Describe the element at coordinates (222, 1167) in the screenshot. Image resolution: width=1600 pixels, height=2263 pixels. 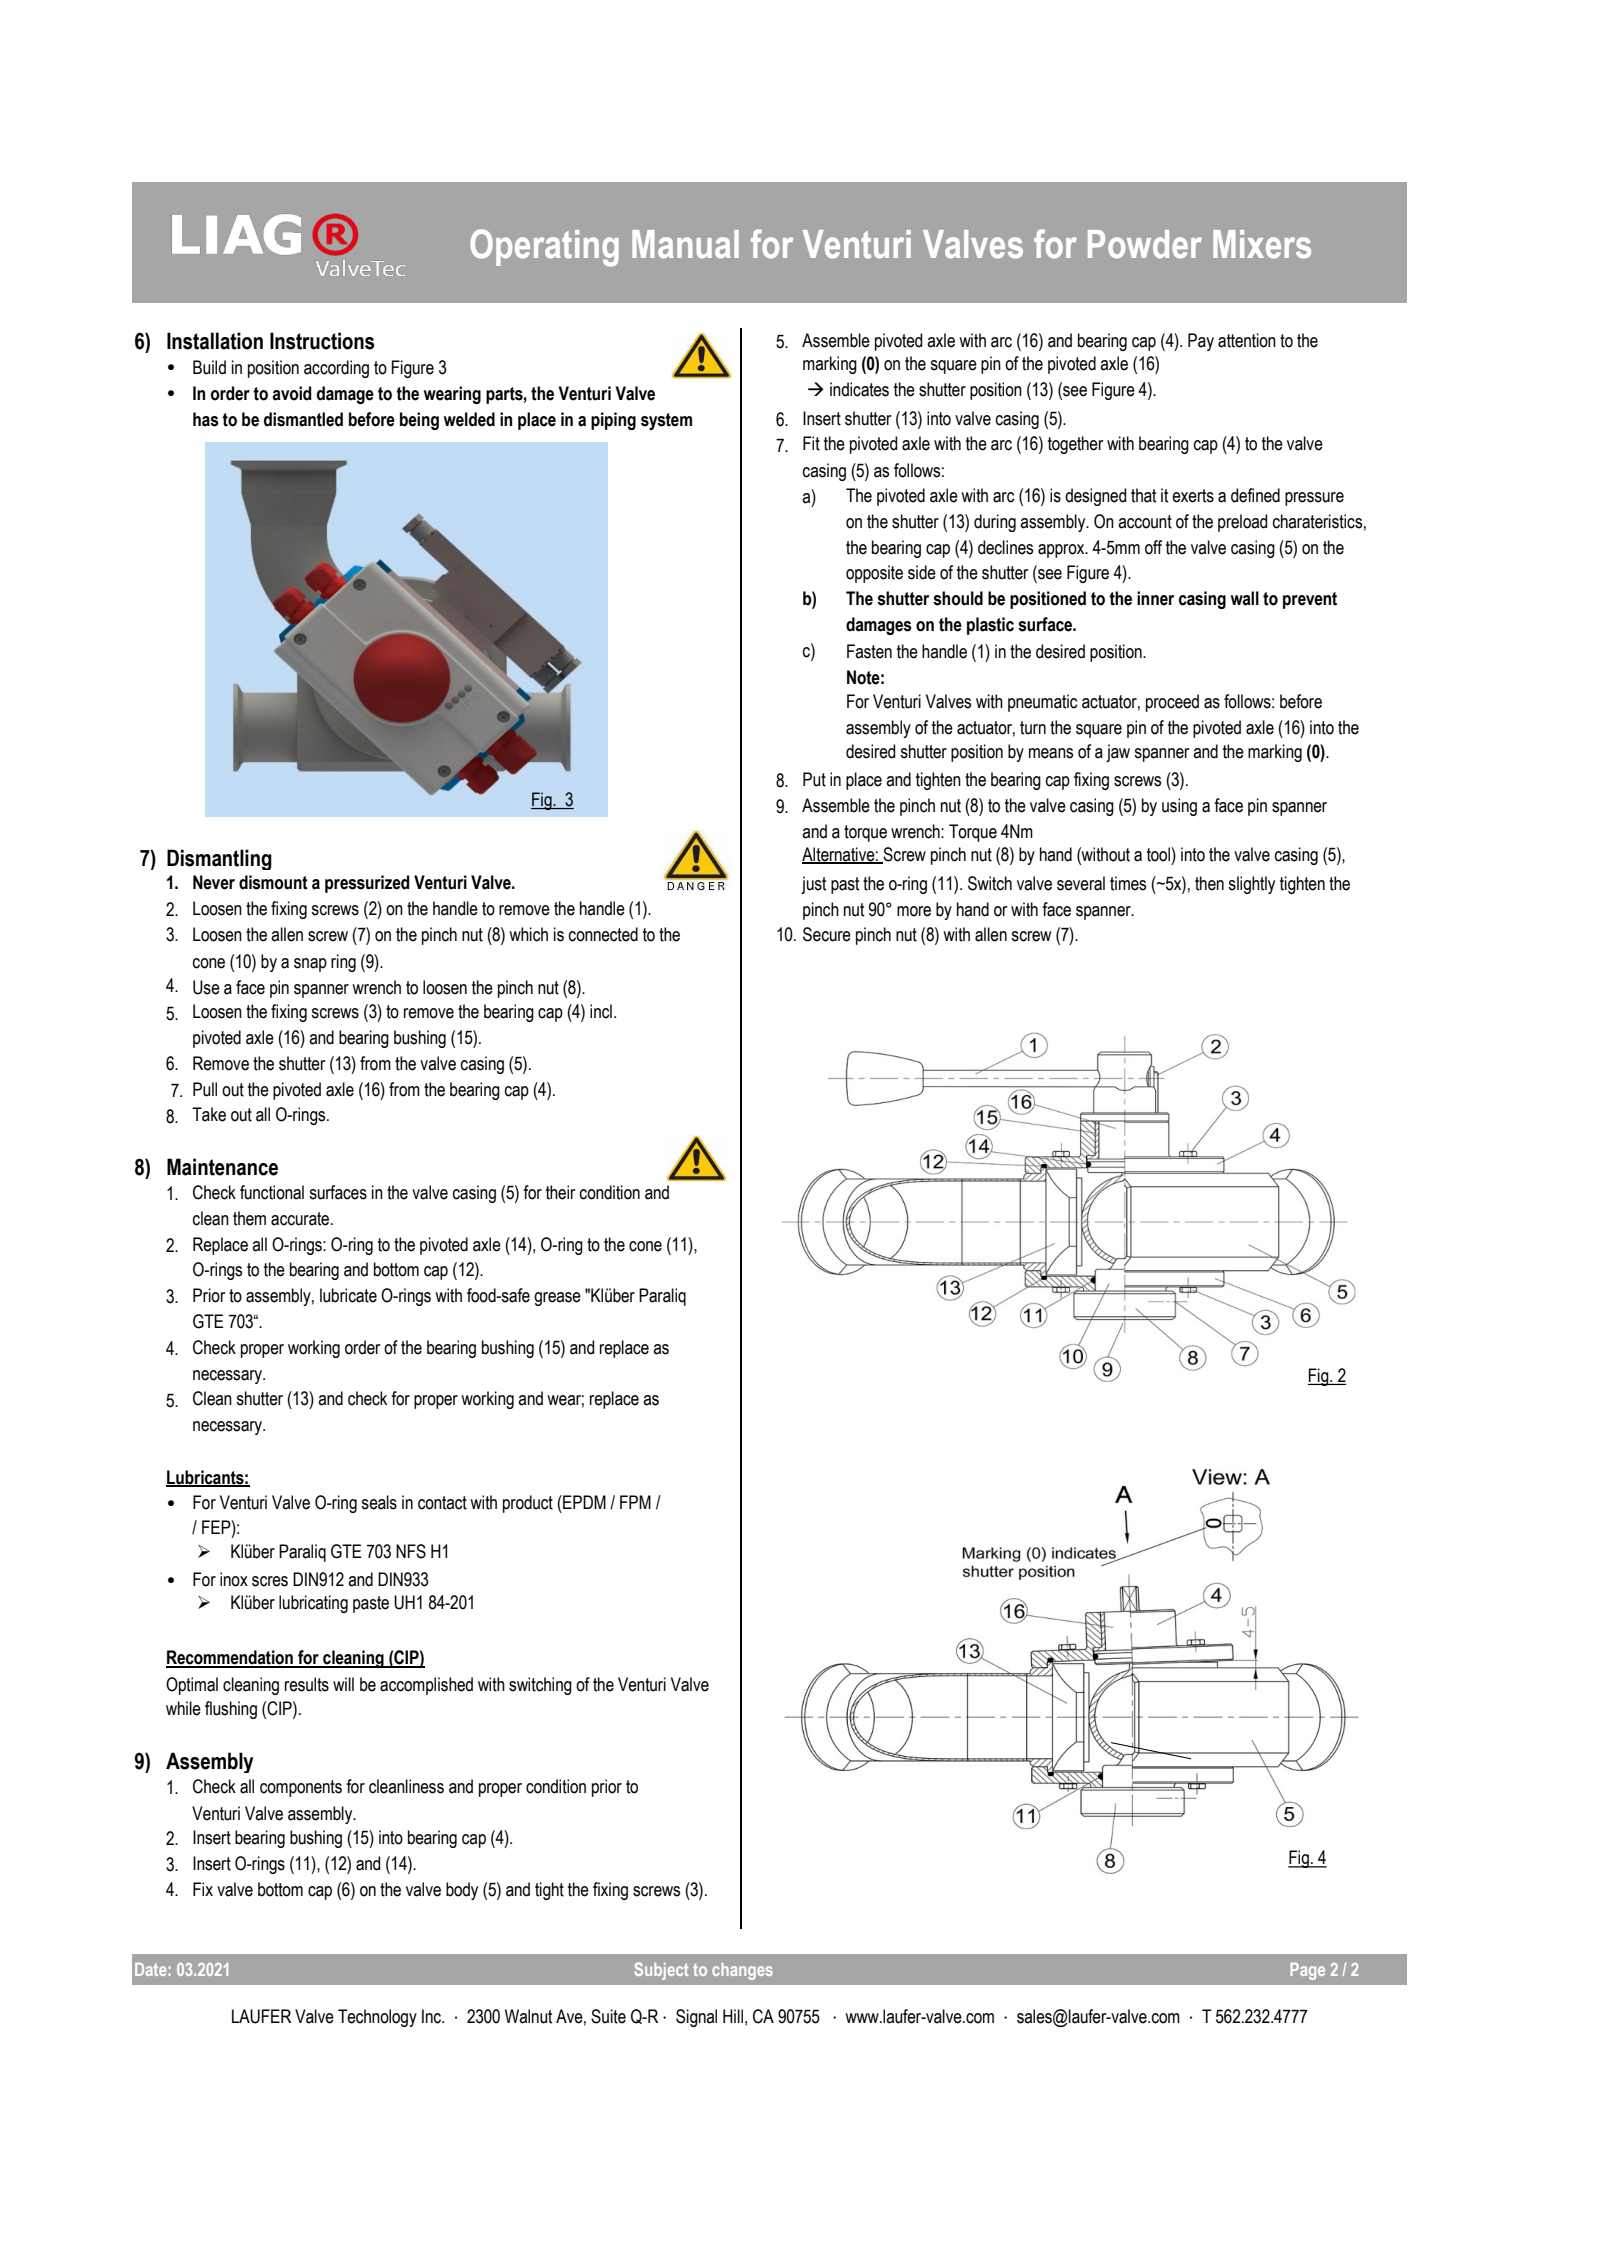
I see `Maintenance` at that location.
